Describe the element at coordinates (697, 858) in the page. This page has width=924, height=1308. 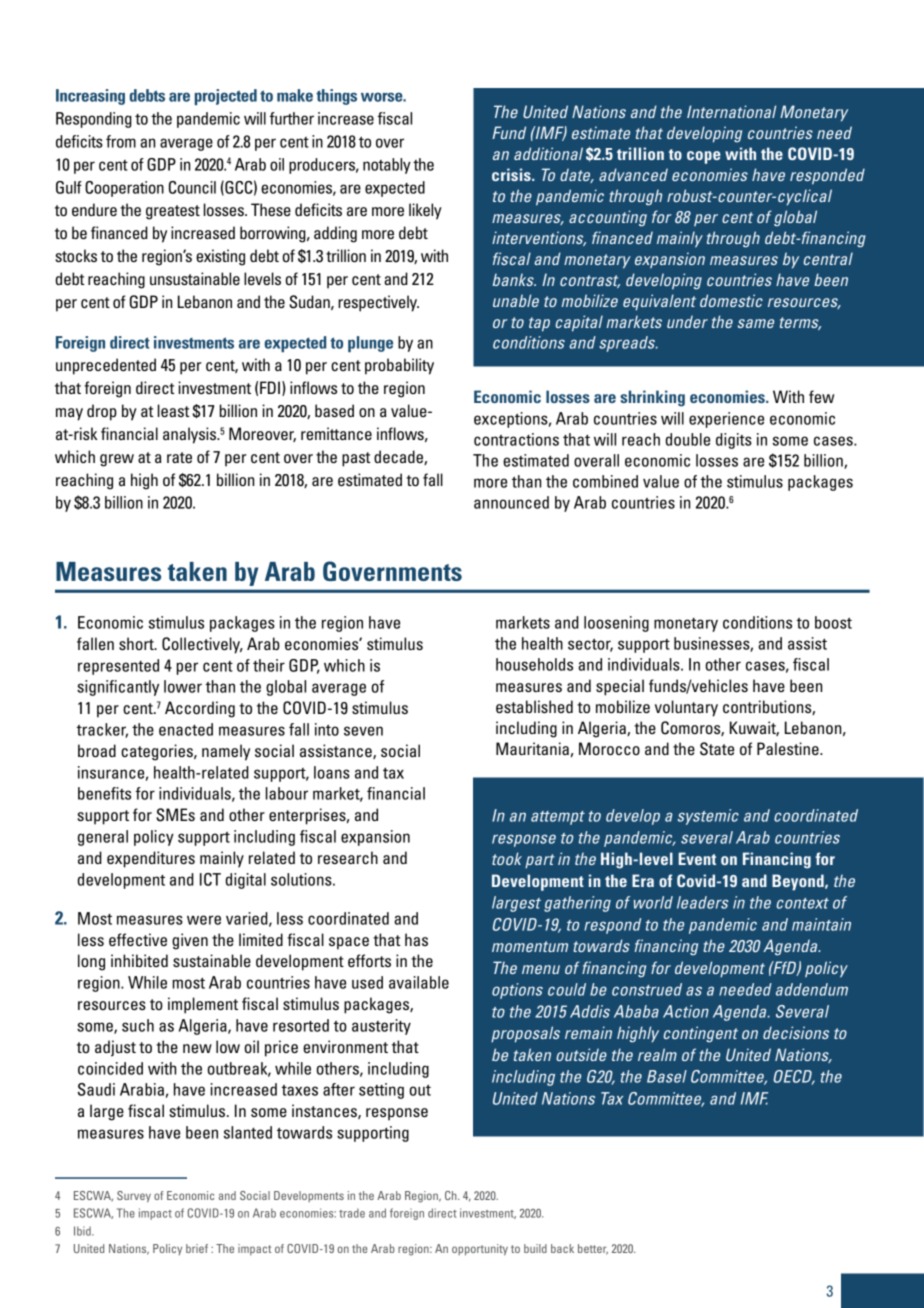
I see `Event` at that location.
